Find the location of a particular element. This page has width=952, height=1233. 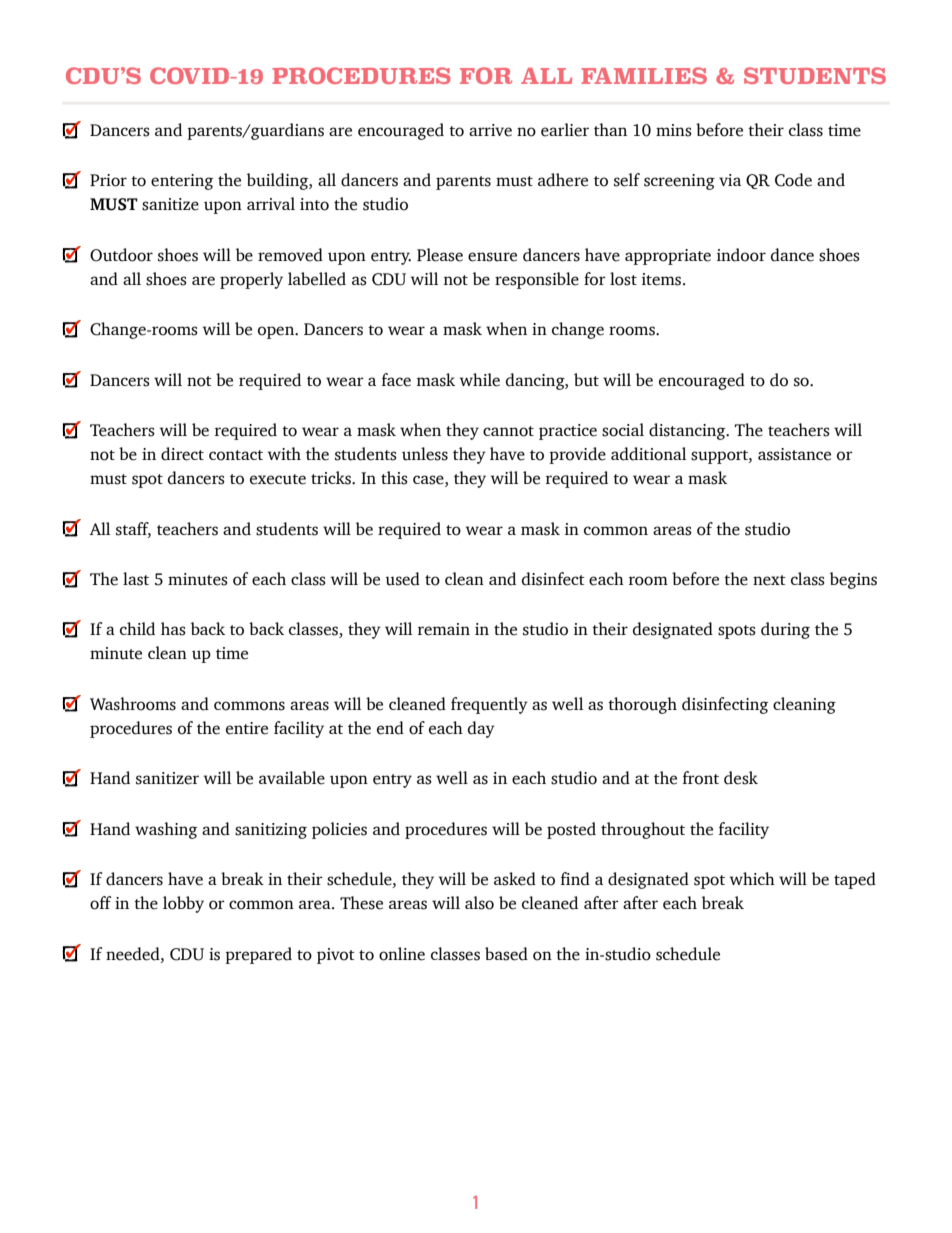

lobby is located at coordinates (183, 904).
